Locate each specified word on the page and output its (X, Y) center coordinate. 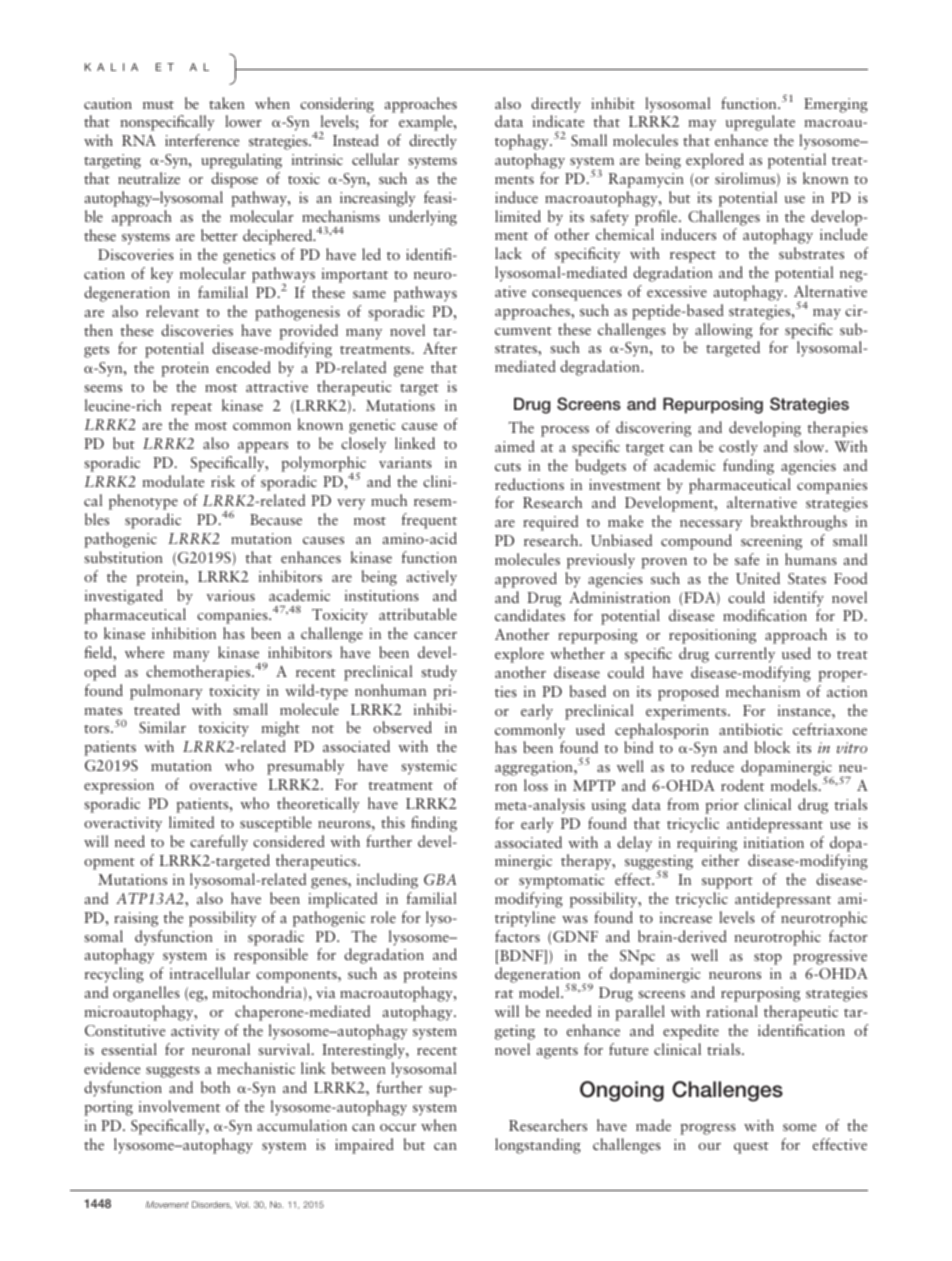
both (215, 1087)
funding (748, 467)
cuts (508, 467)
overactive (223, 784)
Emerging (836, 105)
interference (202, 140)
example (427, 123)
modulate (173, 481)
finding (434, 824)
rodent (742, 785)
